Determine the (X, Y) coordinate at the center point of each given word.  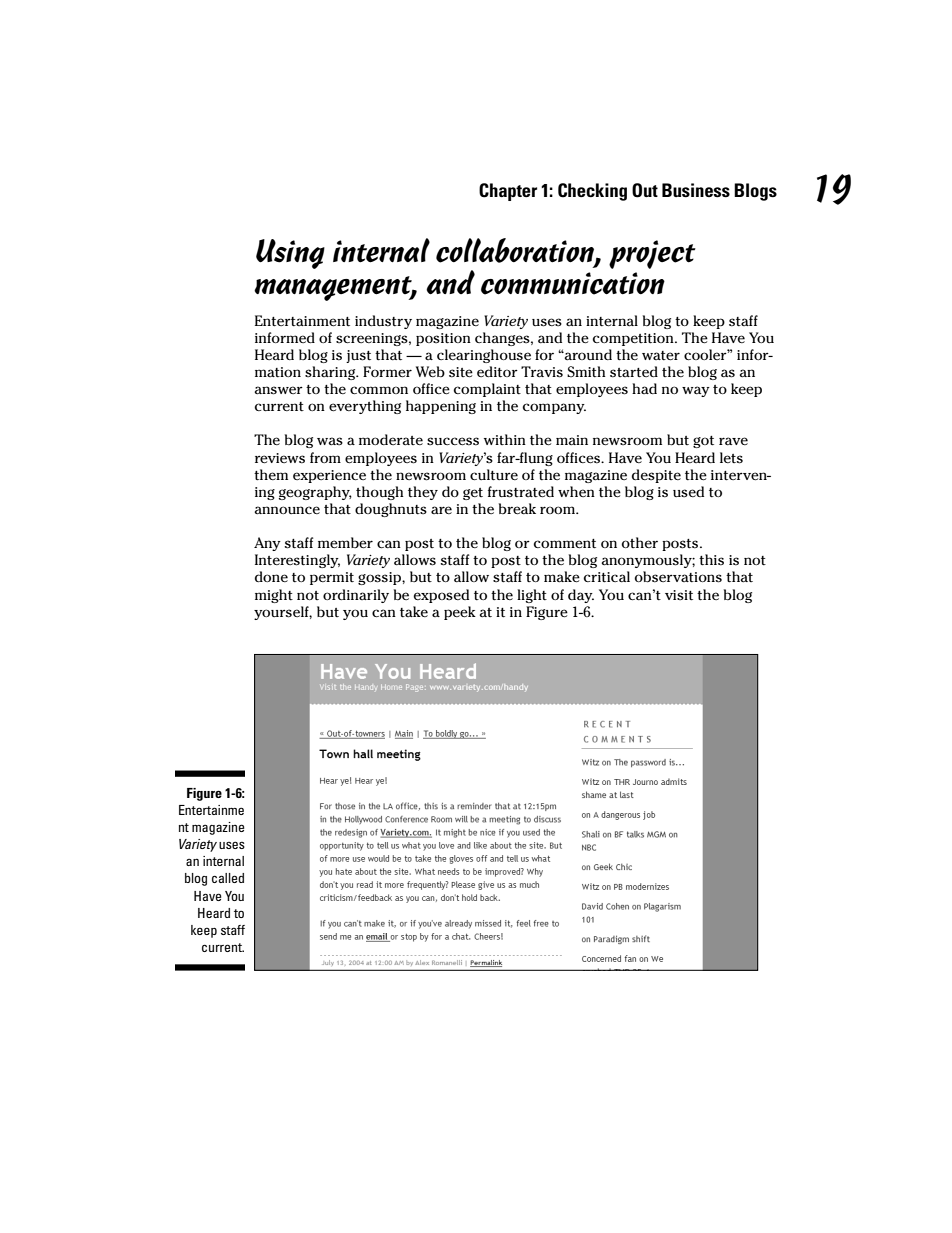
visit (679, 595)
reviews (280, 458)
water (661, 356)
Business (696, 190)
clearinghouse (484, 356)
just (358, 356)
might (274, 596)
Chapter (508, 192)
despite (656, 476)
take (414, 611)
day (581, 596)
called (228, 878)
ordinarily (356, 596)
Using (290, 254)
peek (460, 613)
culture (494, 475)
